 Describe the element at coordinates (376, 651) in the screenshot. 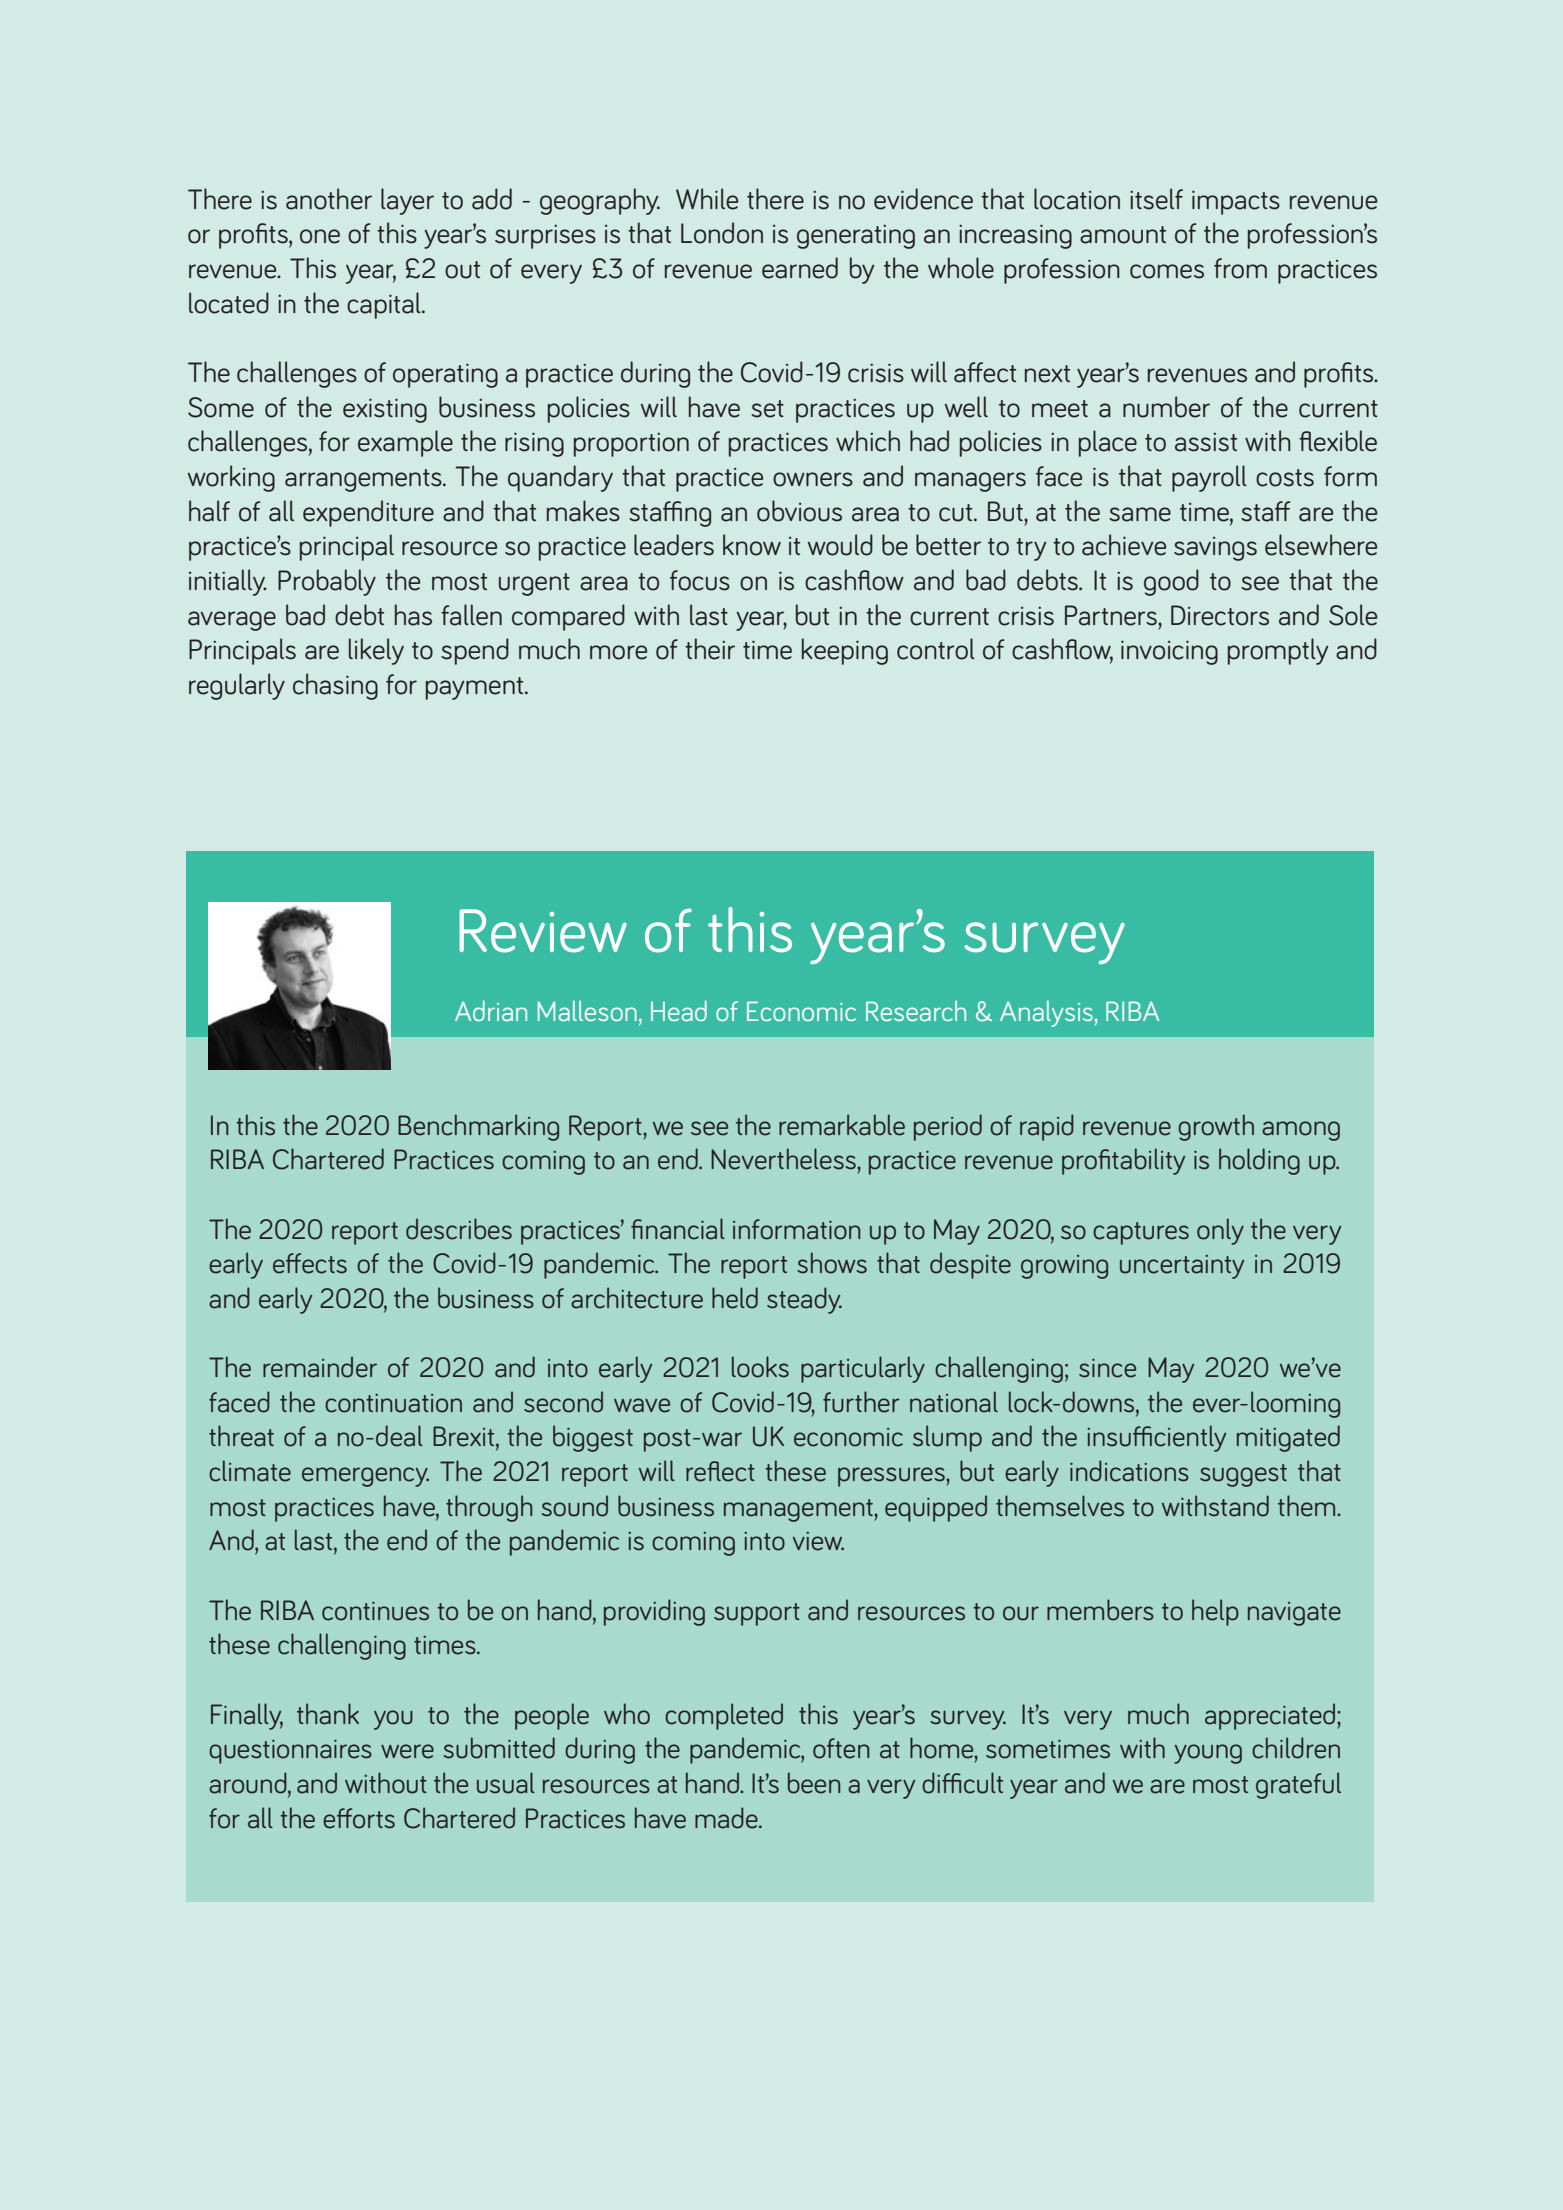

I see `likely` at that location.
